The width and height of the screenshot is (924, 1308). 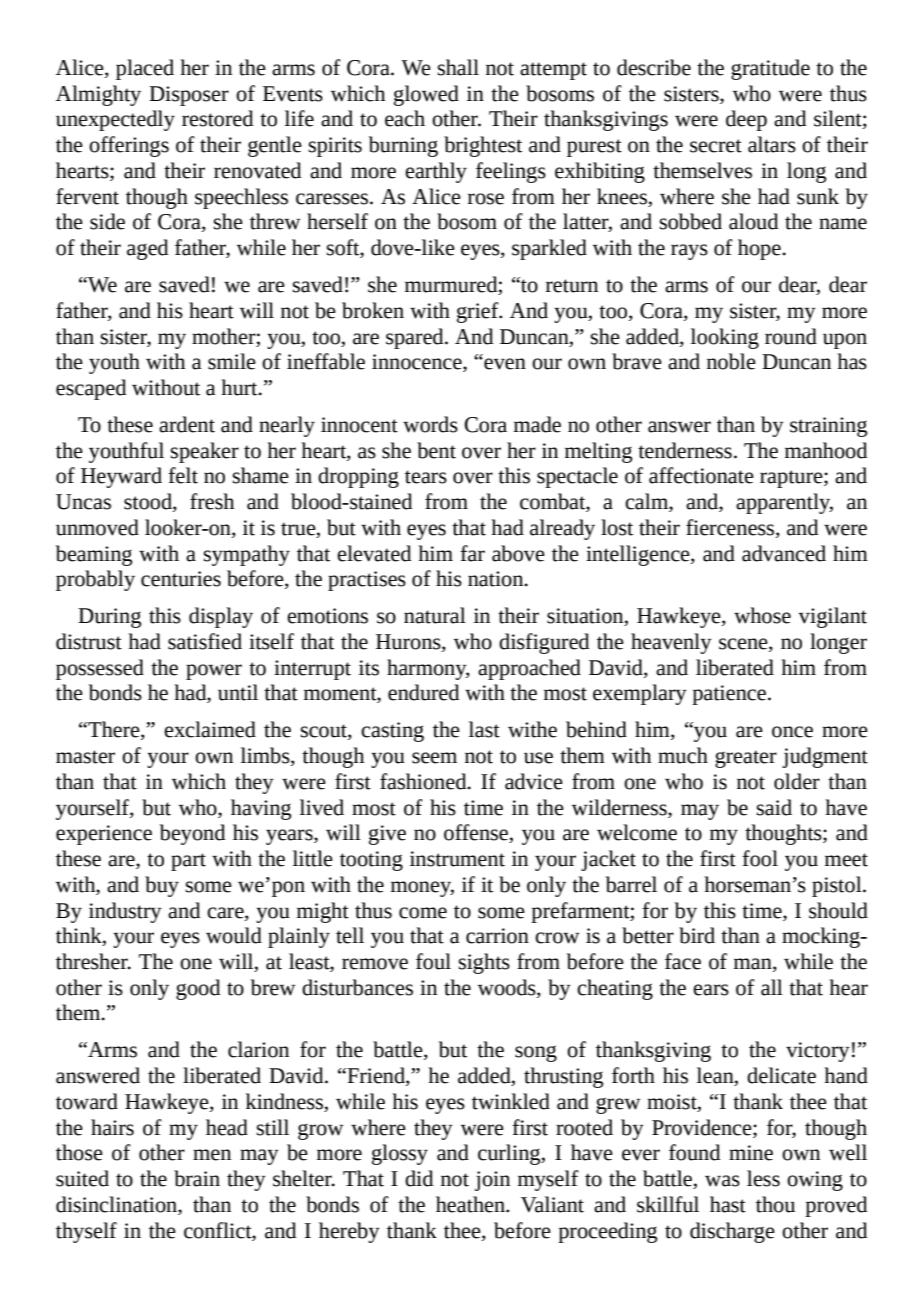 What do you see at coordinates (471, 1204) in the screenshot?
I see `heathen` at bounding box center [471, 1204].
